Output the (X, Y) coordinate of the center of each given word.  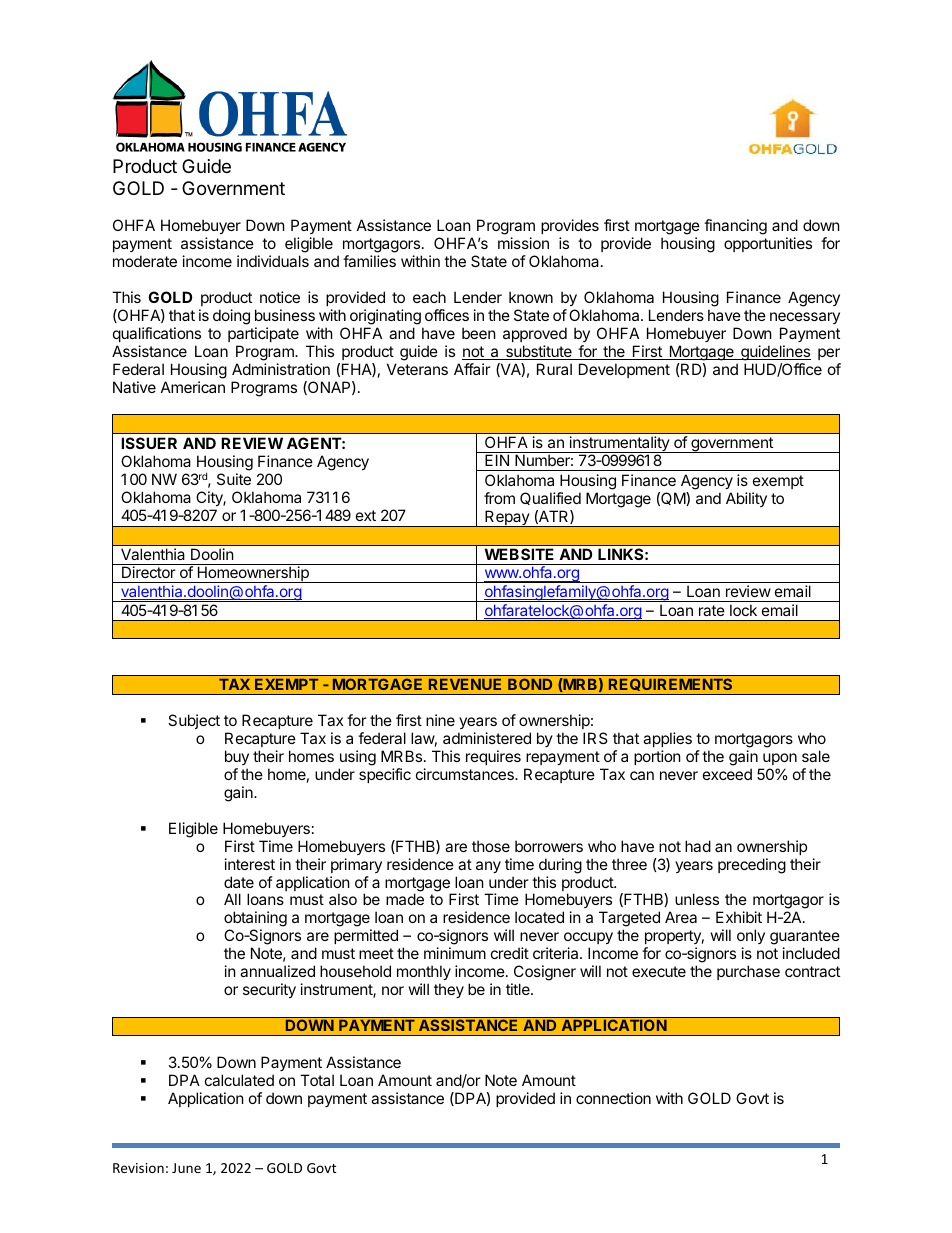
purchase (748, 972)
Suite (234, 479)
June (186, 1168)
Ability (746, 499)
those (491, 846)
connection (613, 1098)
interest (250, 864)
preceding (752, 866)
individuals (273, 261)
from (499, 498)
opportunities (768, 244)
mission (523, 243)
